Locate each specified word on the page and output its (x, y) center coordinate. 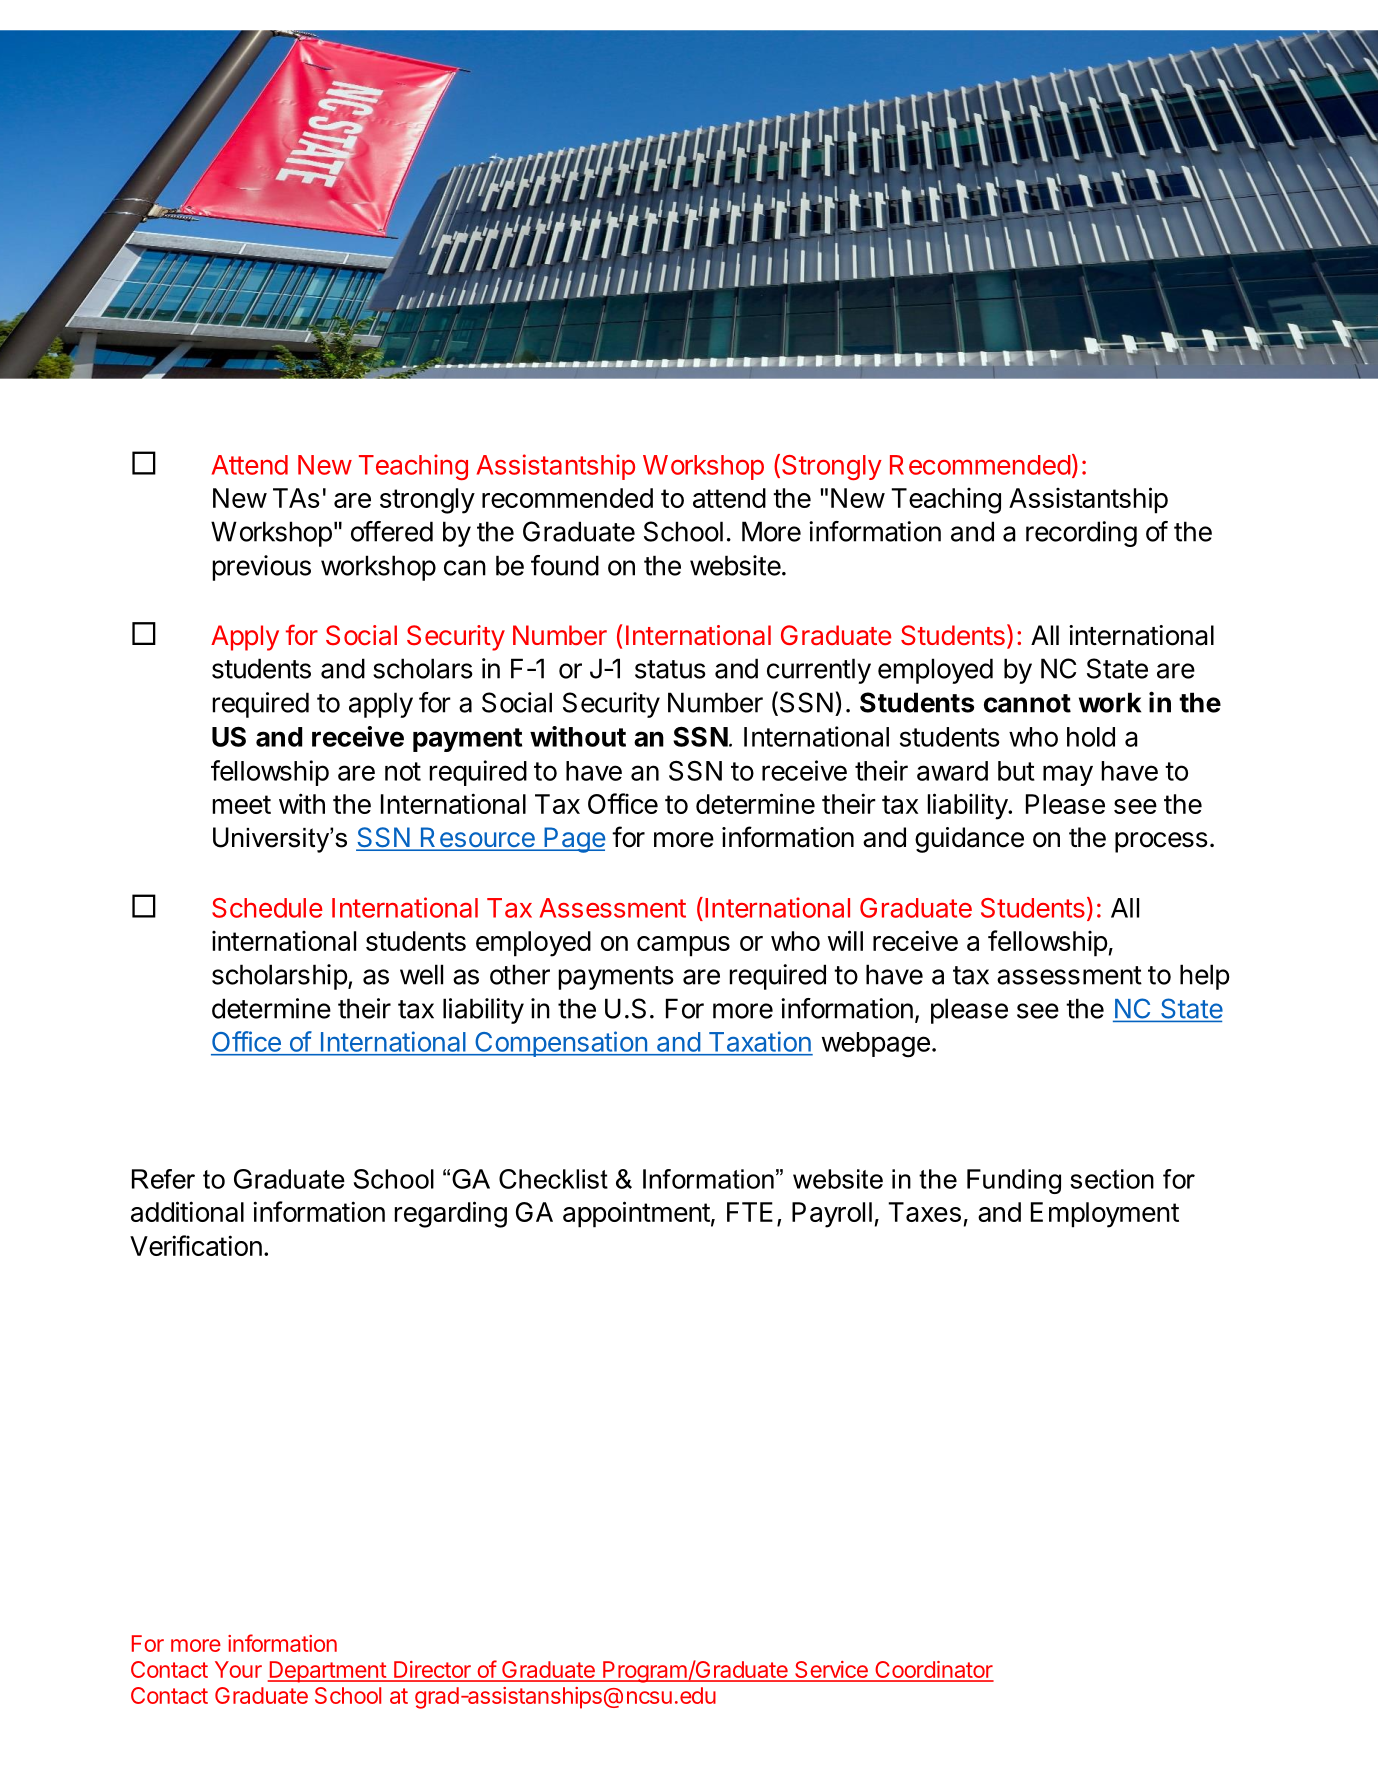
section (1112, 1179)
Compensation (561, 1044)
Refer (163, 1179)
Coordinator (933, 1671)
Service (831, 1671)
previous (262, 568)
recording (1081, 534)
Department (327, 1672)
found (565, 565)
